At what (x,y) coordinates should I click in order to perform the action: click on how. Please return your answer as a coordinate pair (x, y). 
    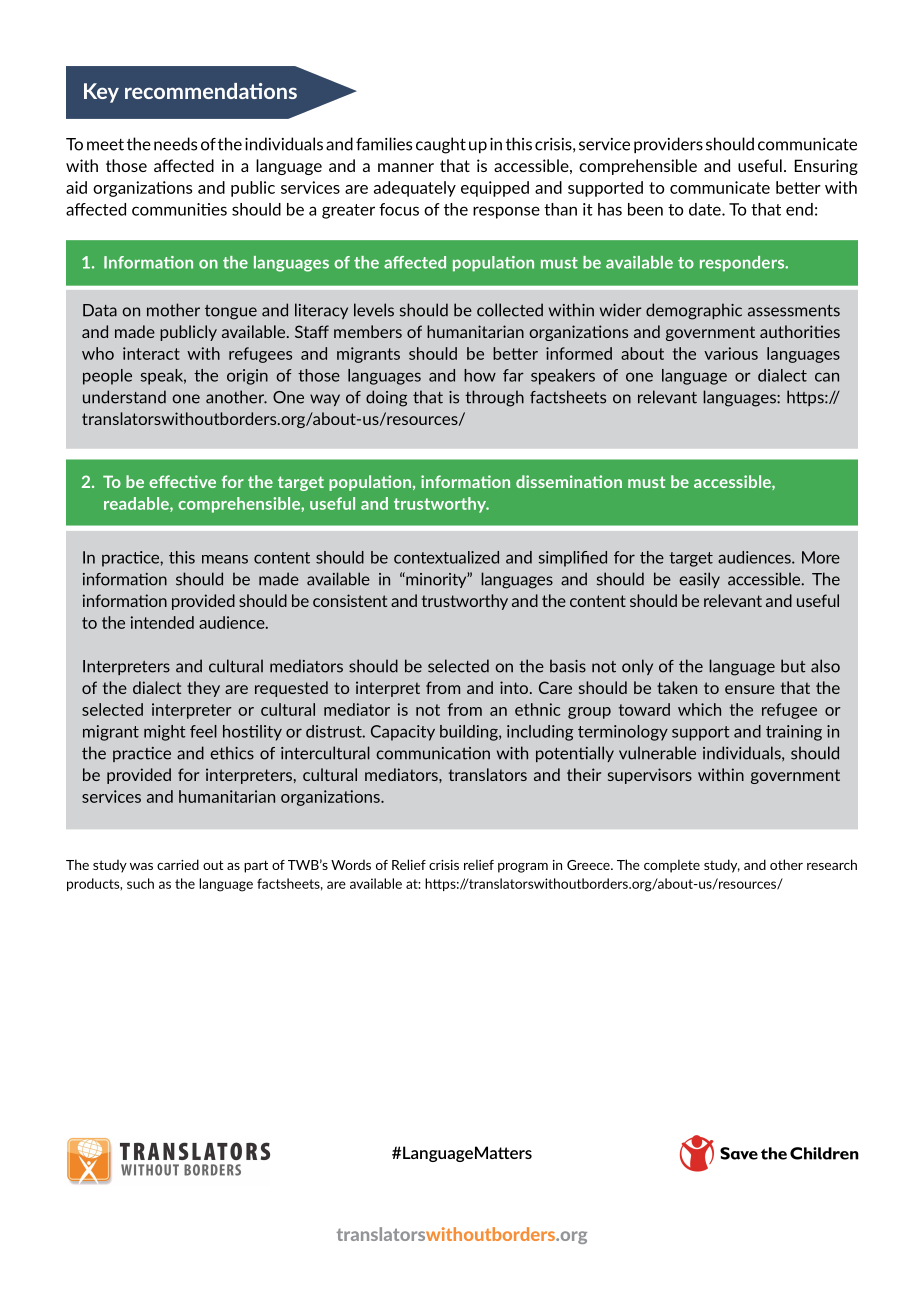
    Looking at the image, I should click on (480, 375).
